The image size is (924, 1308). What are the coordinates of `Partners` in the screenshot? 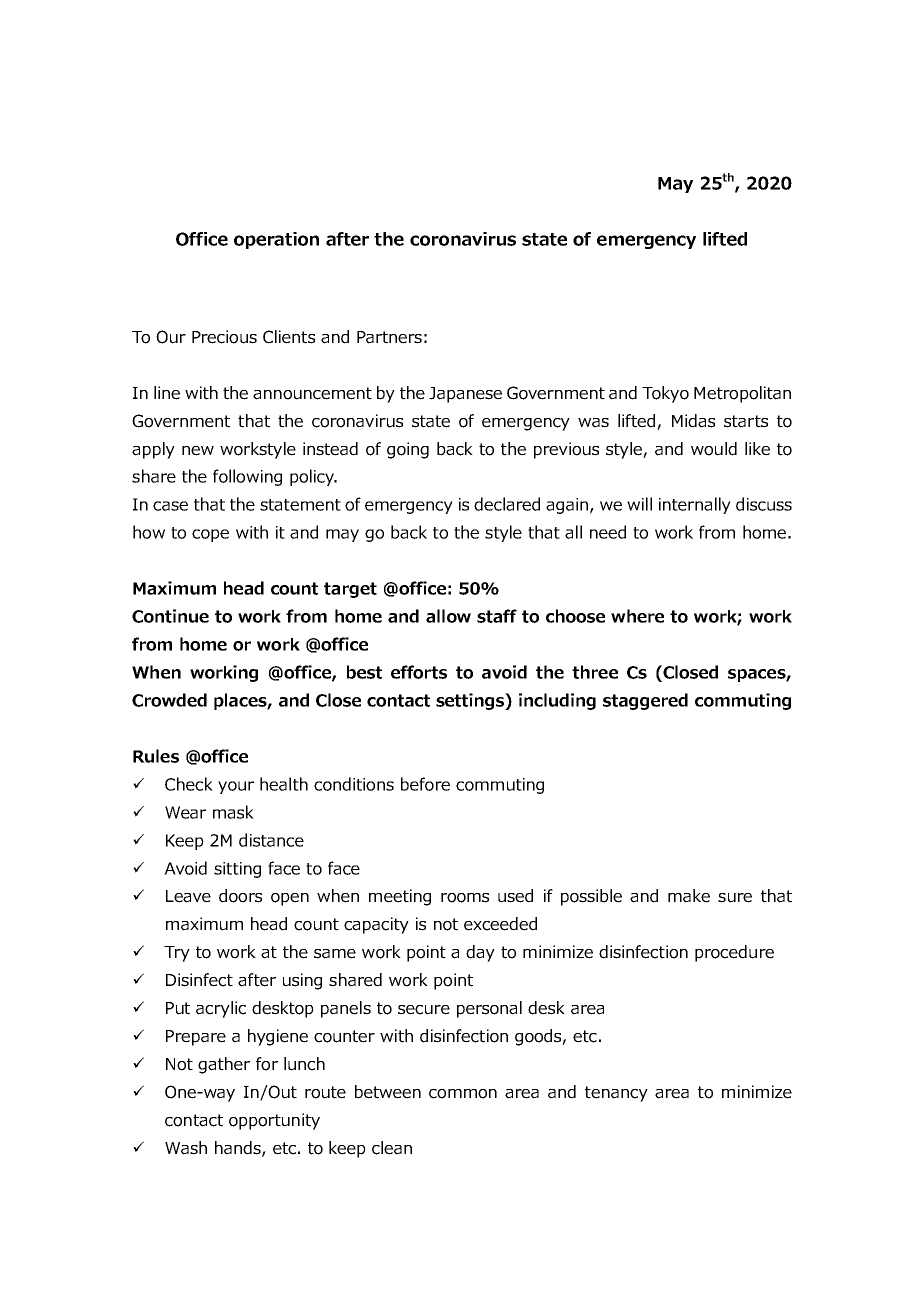 It's located at (389, 337).
